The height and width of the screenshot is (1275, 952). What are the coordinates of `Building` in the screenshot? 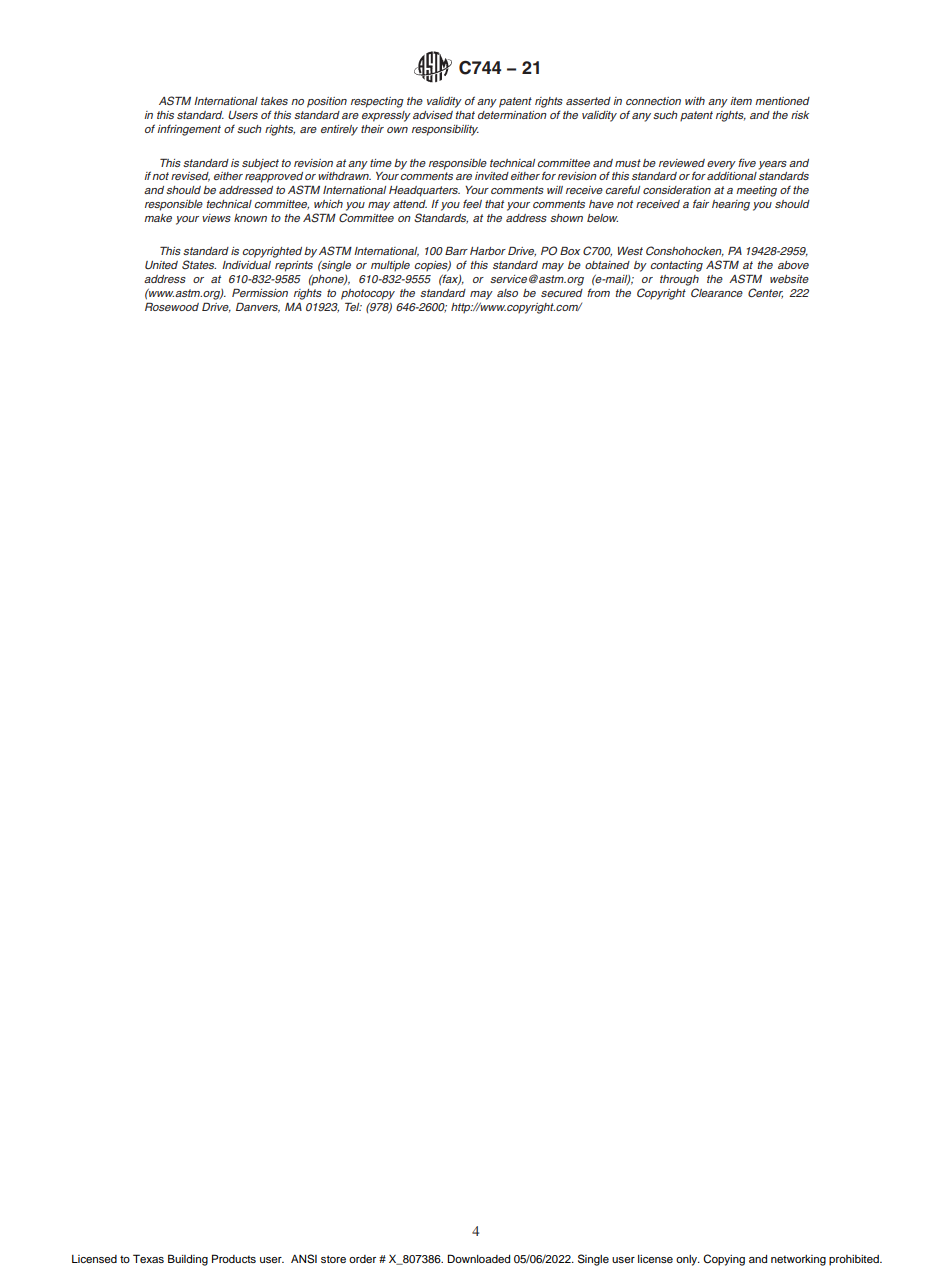 It's located at (188, 1260).
